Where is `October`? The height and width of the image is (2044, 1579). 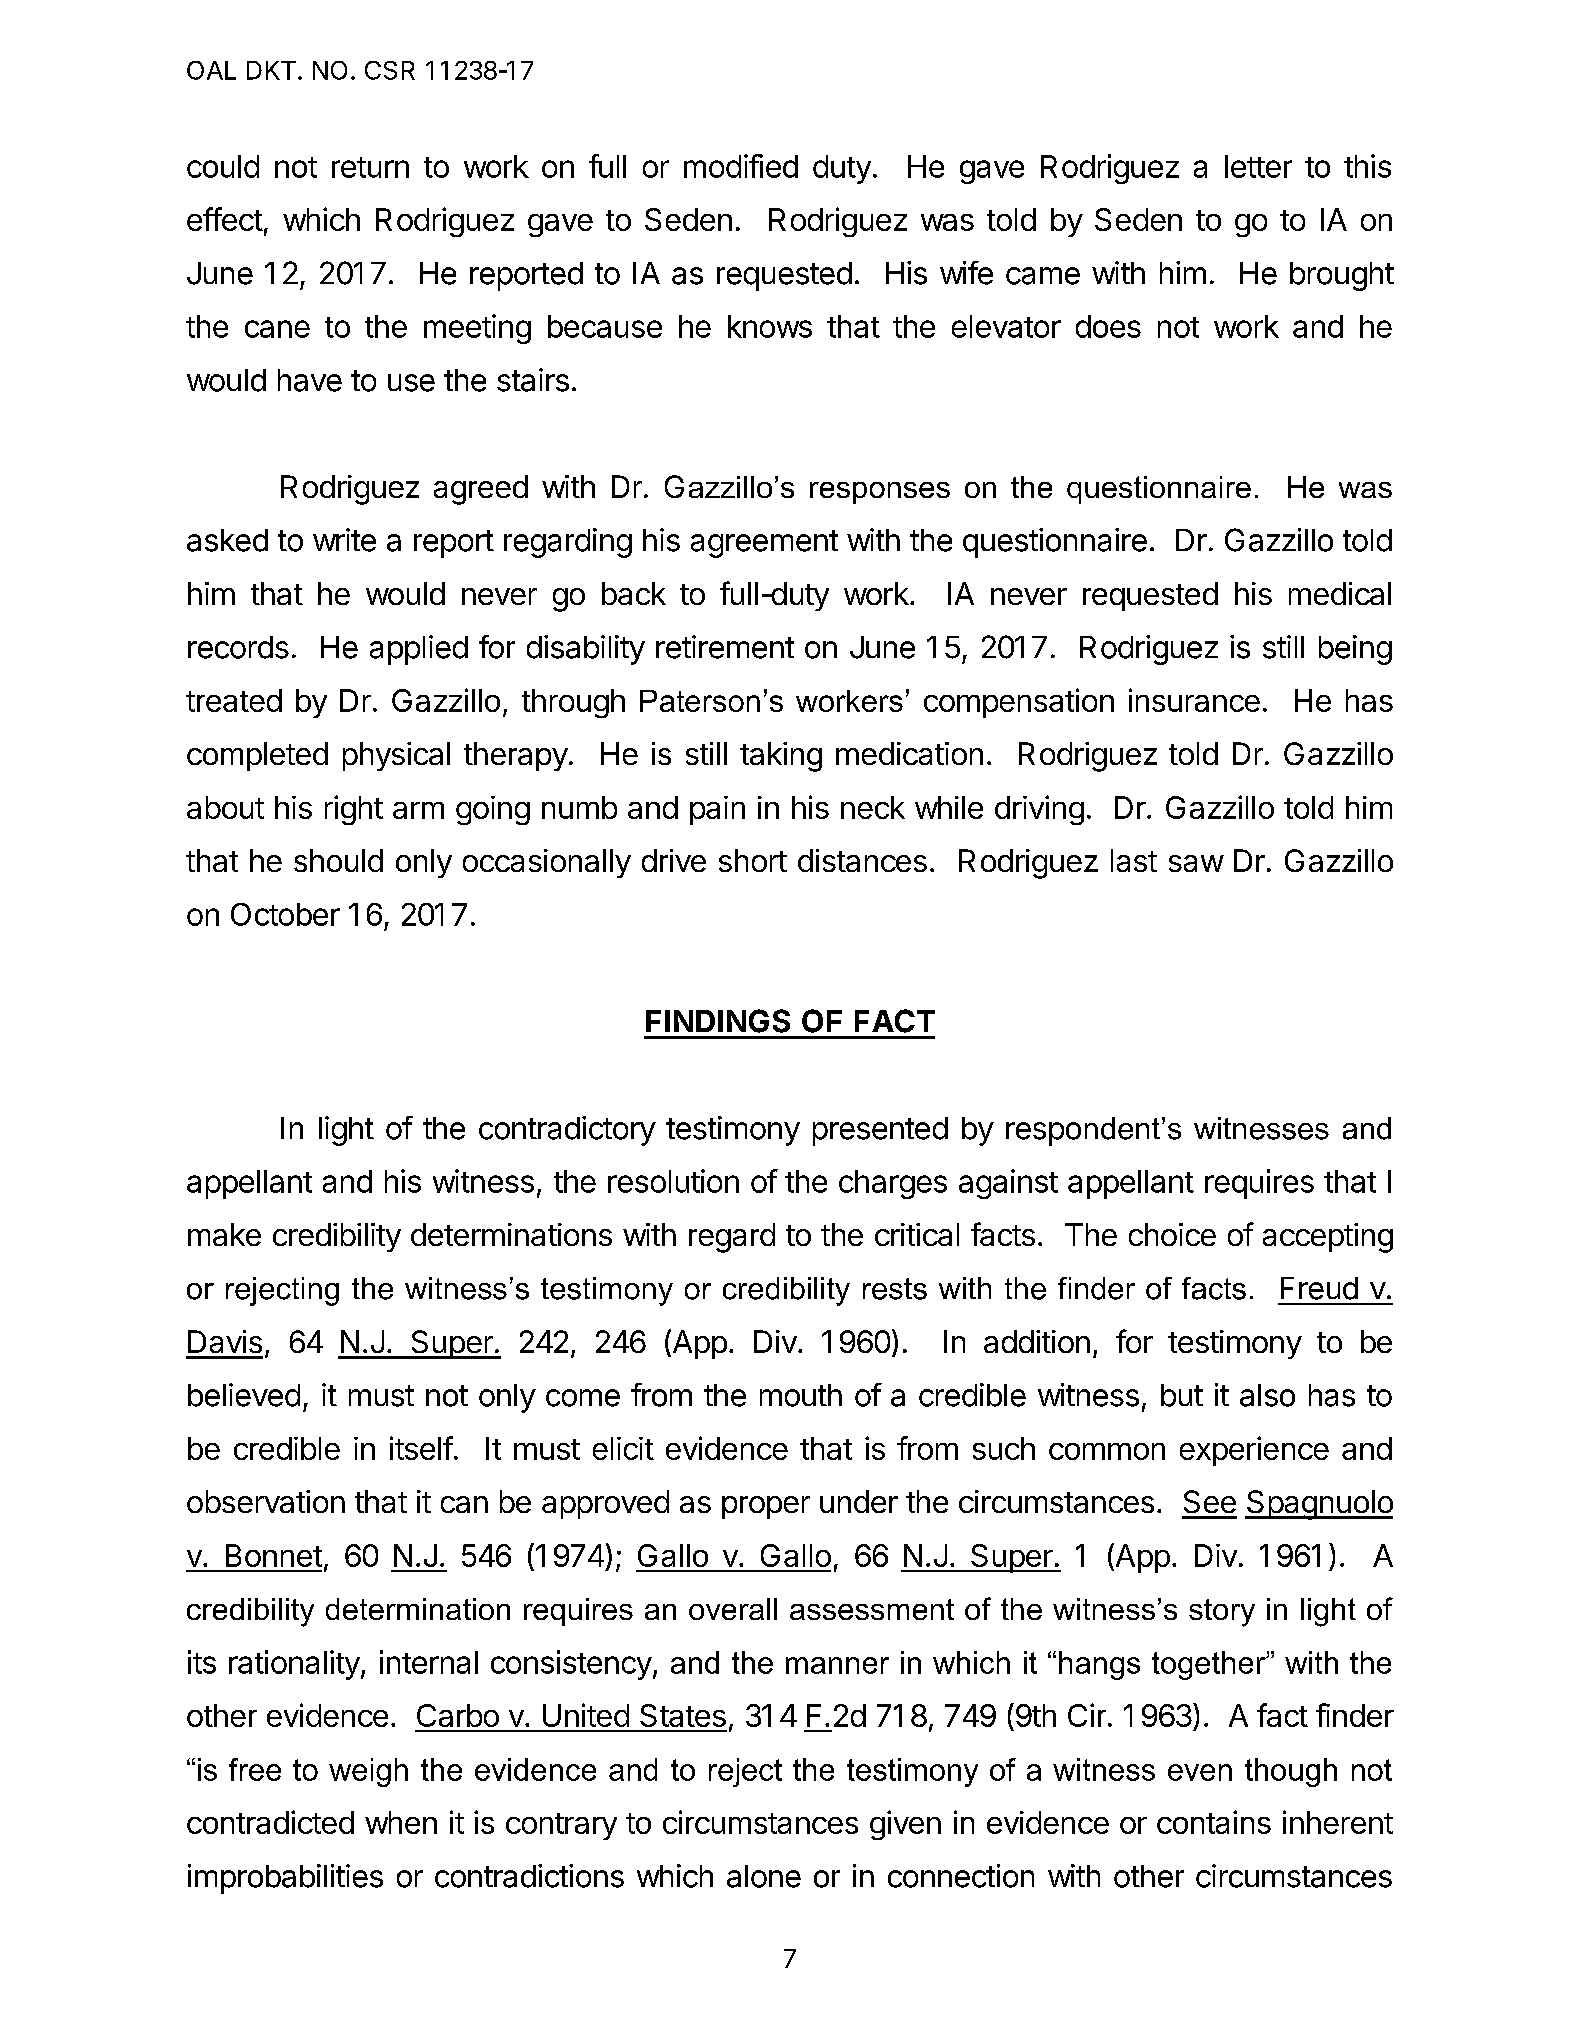 October is located at coordinates (285, 914).
